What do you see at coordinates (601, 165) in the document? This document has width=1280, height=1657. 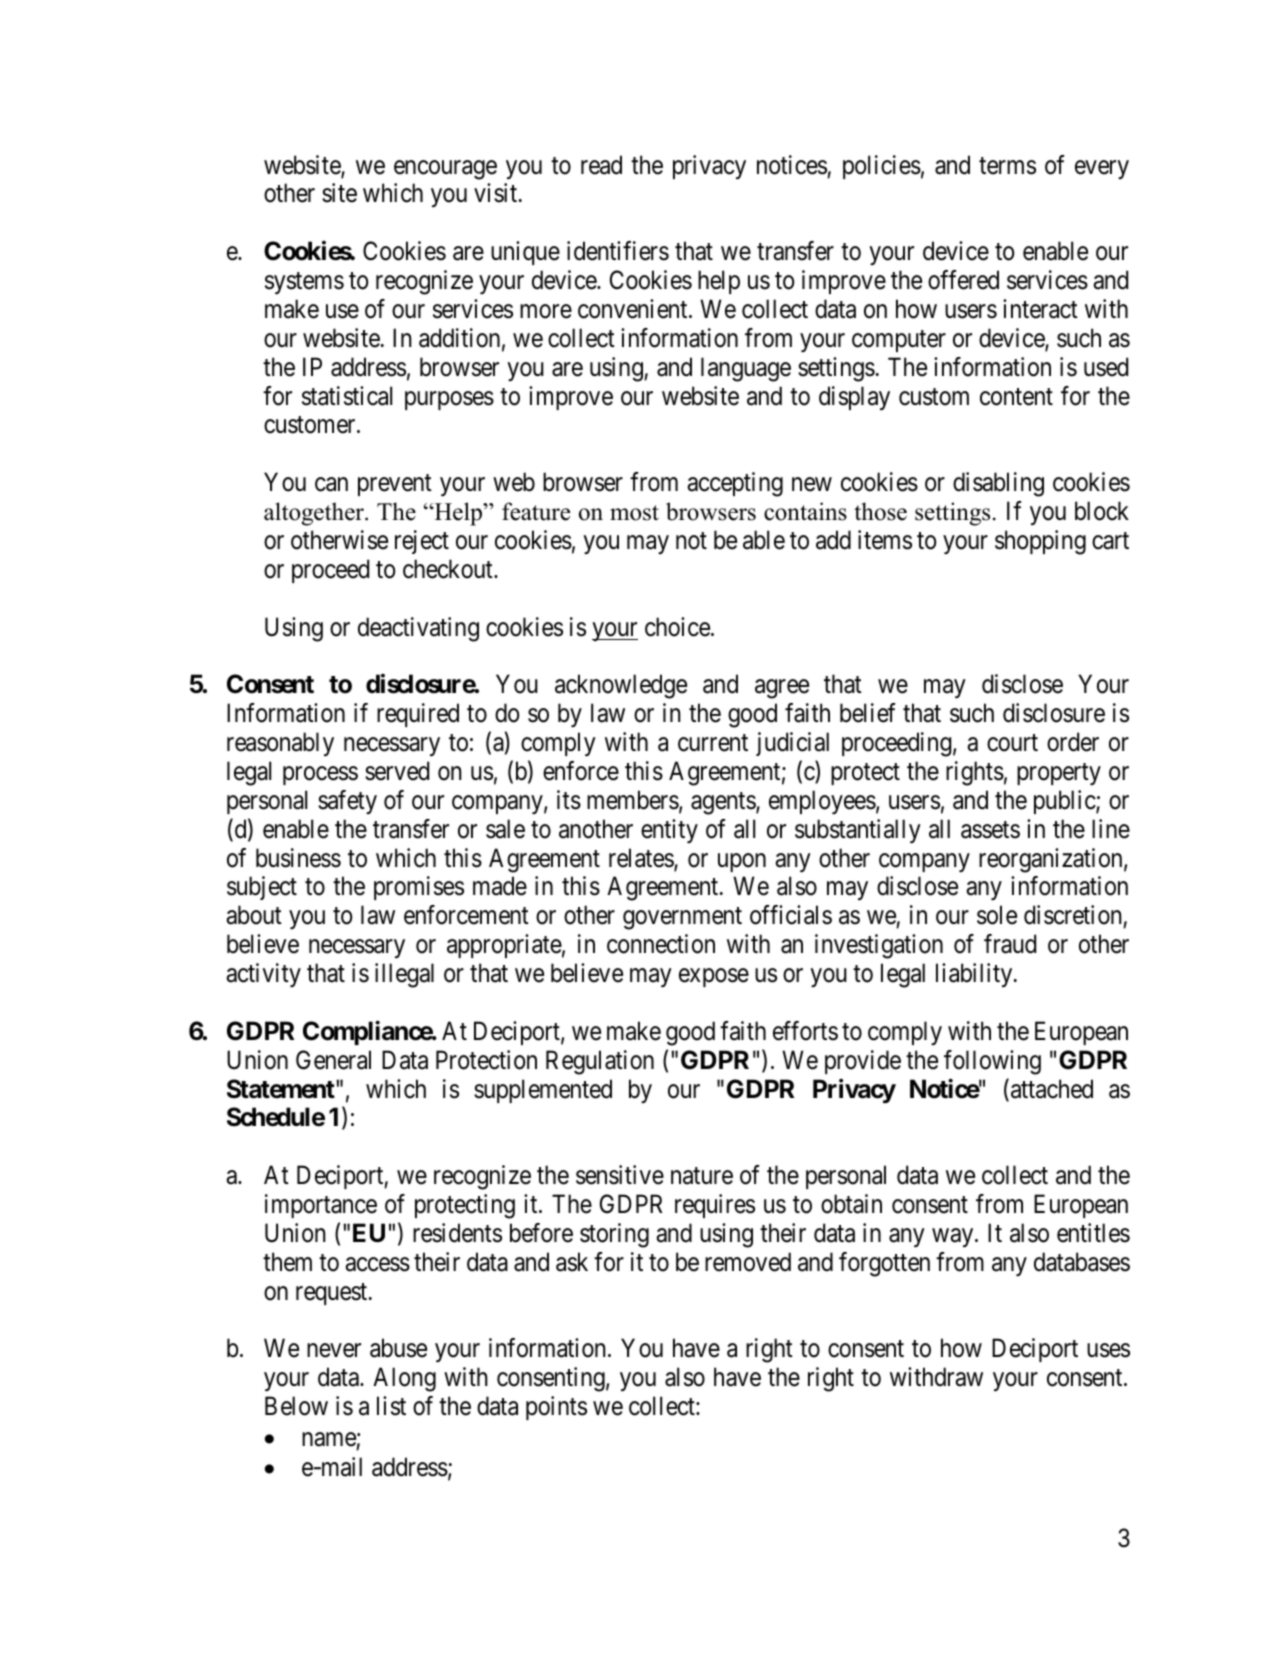 I see `read` at bounding box center [601, 165].
